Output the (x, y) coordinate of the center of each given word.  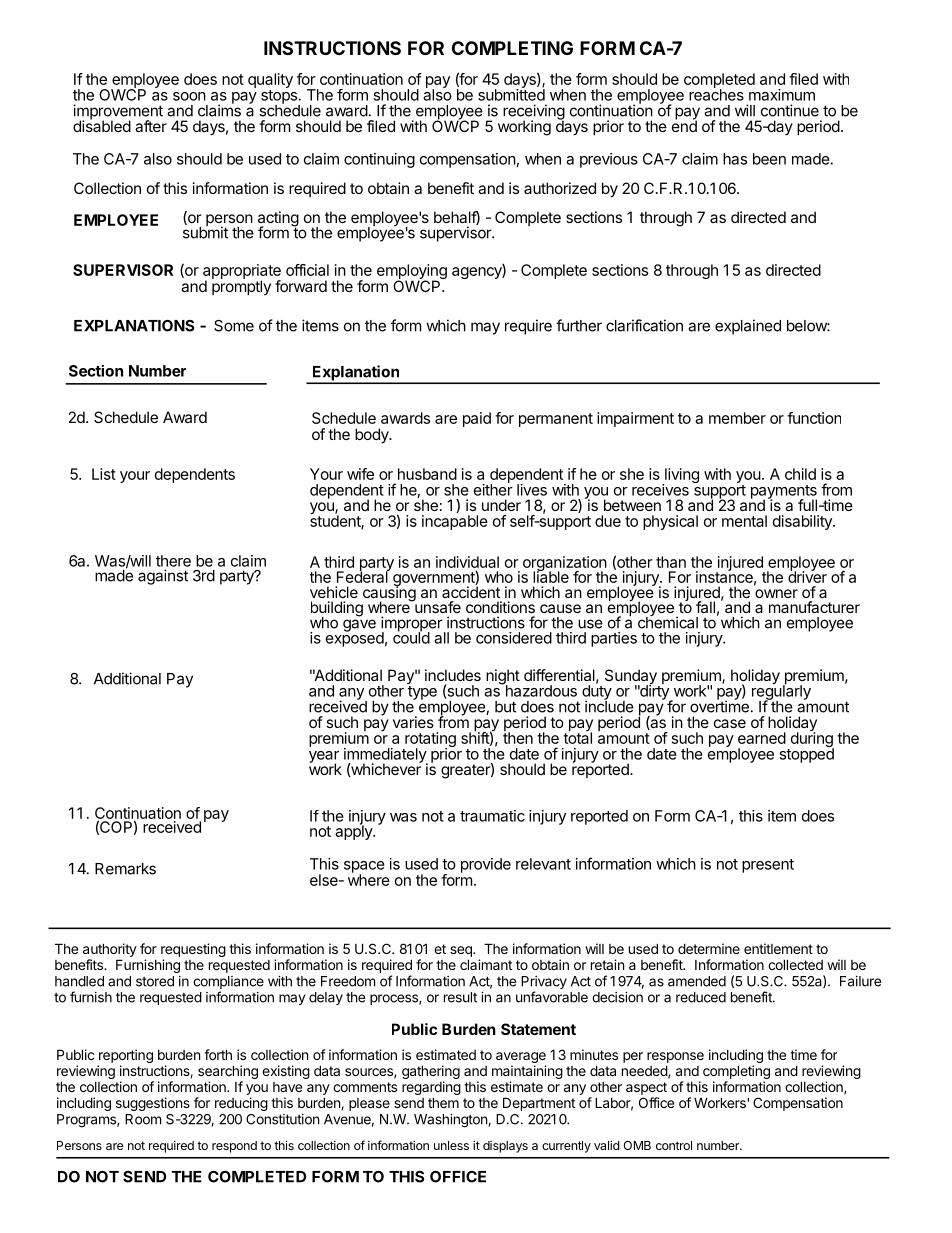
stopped (806, 754)
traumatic (492, 816)
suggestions (153, 1104)
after (151, 126)
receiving (534, 113)
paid (477, 419)
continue (790, 110)
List (104, 474)
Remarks (125, 869)
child (800, 474)
